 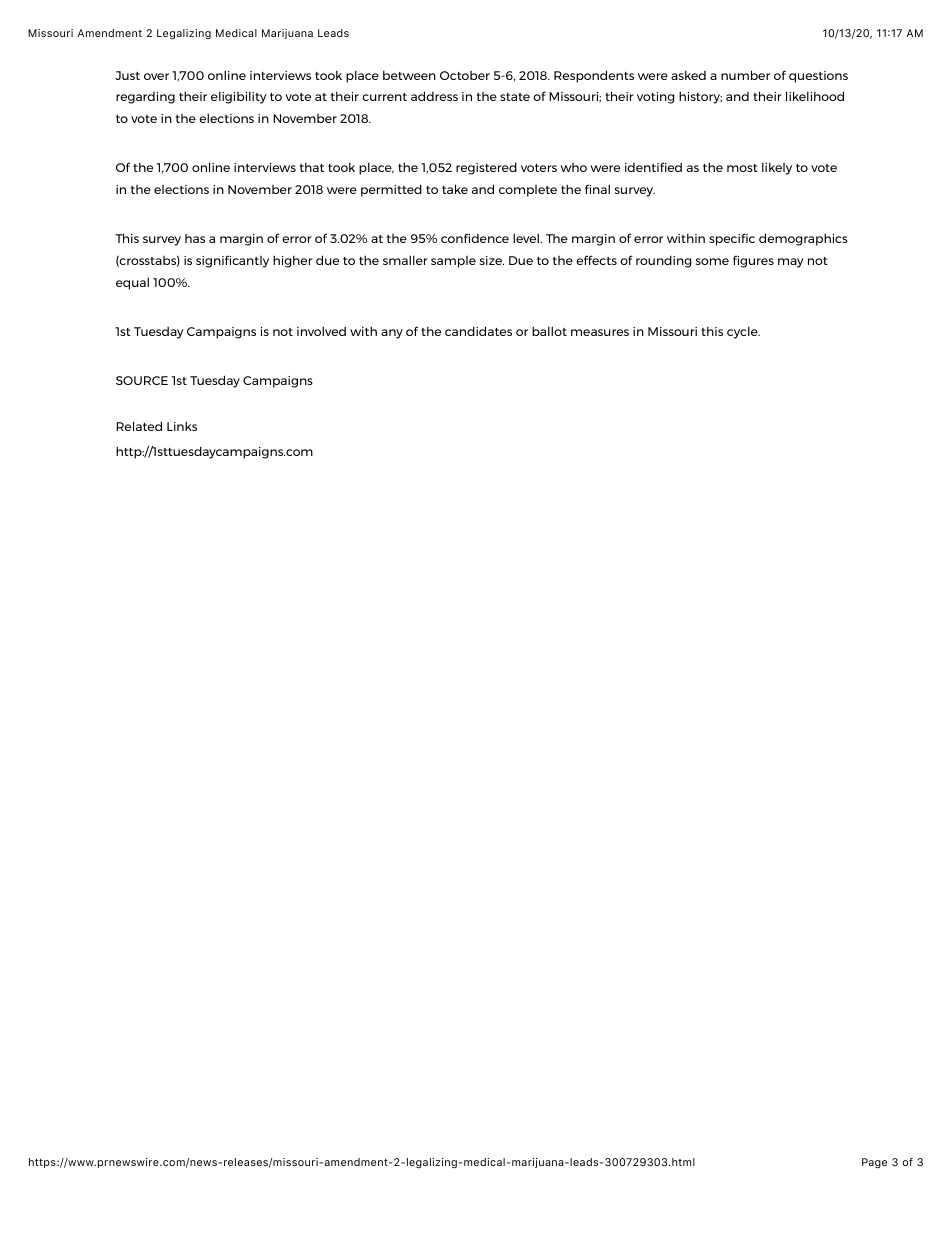 I want to click on Links, so click(x=182, y=426).
